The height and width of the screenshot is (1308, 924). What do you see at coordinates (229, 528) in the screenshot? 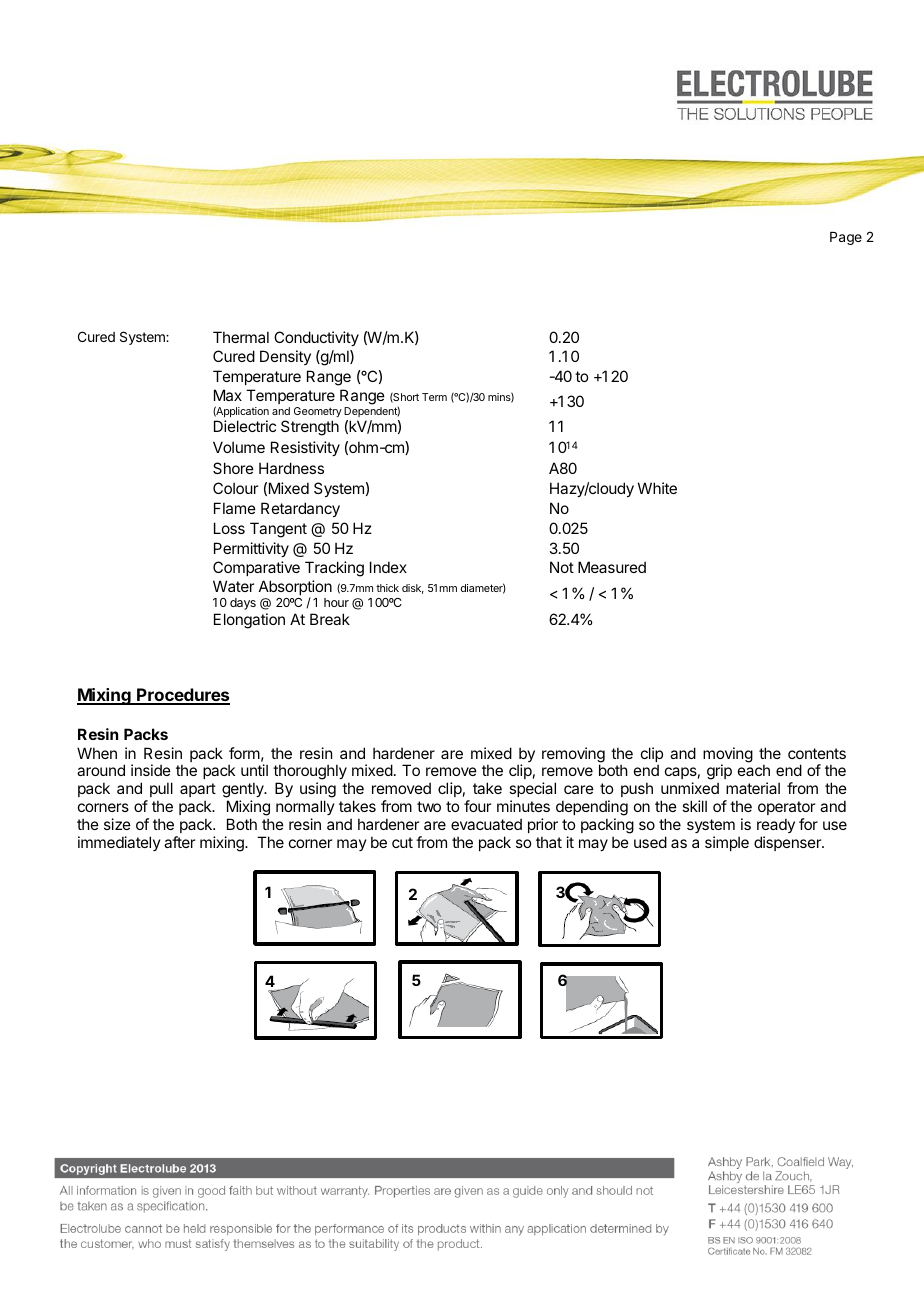
I see `Loss` at bounding box center [229, 528].
